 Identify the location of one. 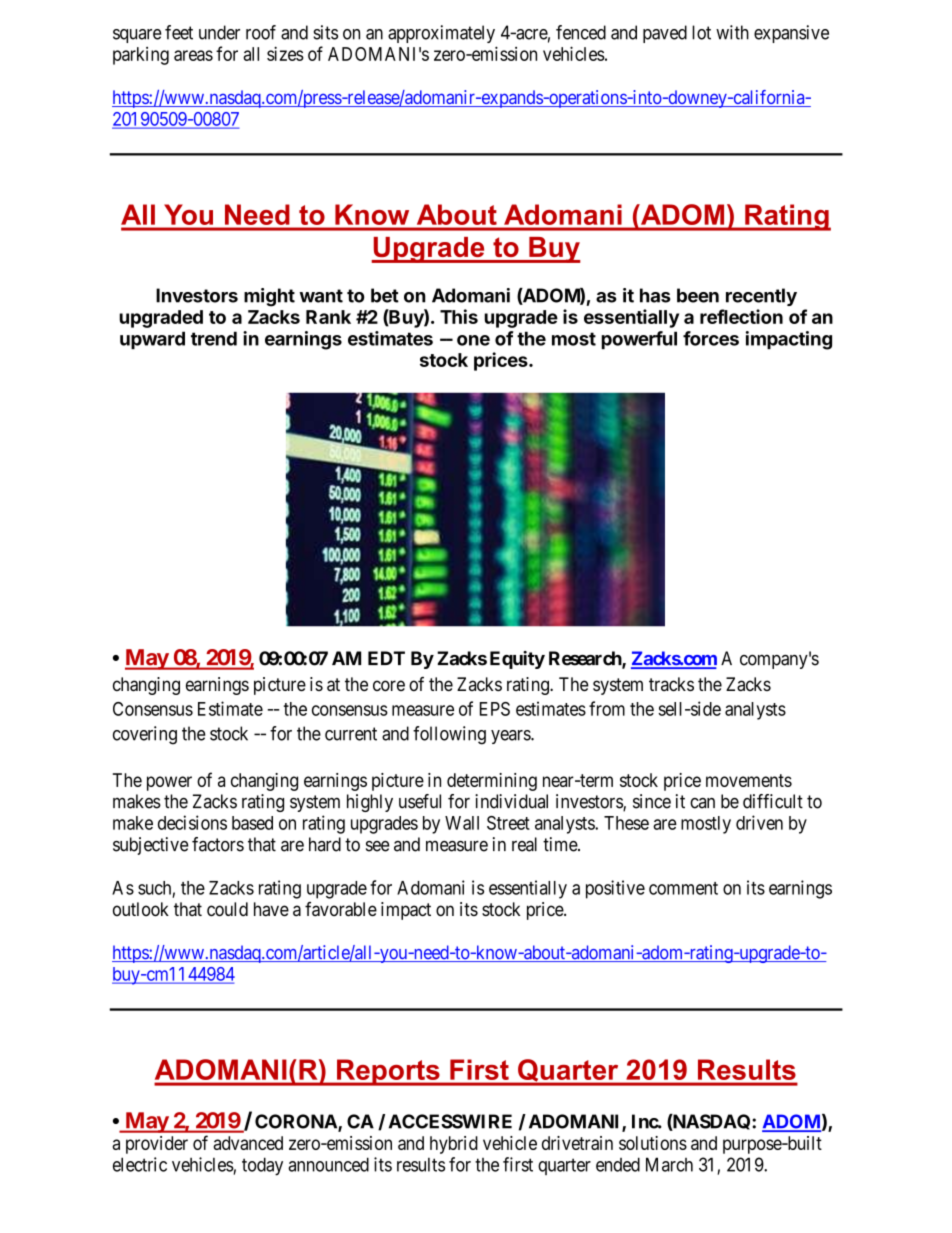
(473, 340).
